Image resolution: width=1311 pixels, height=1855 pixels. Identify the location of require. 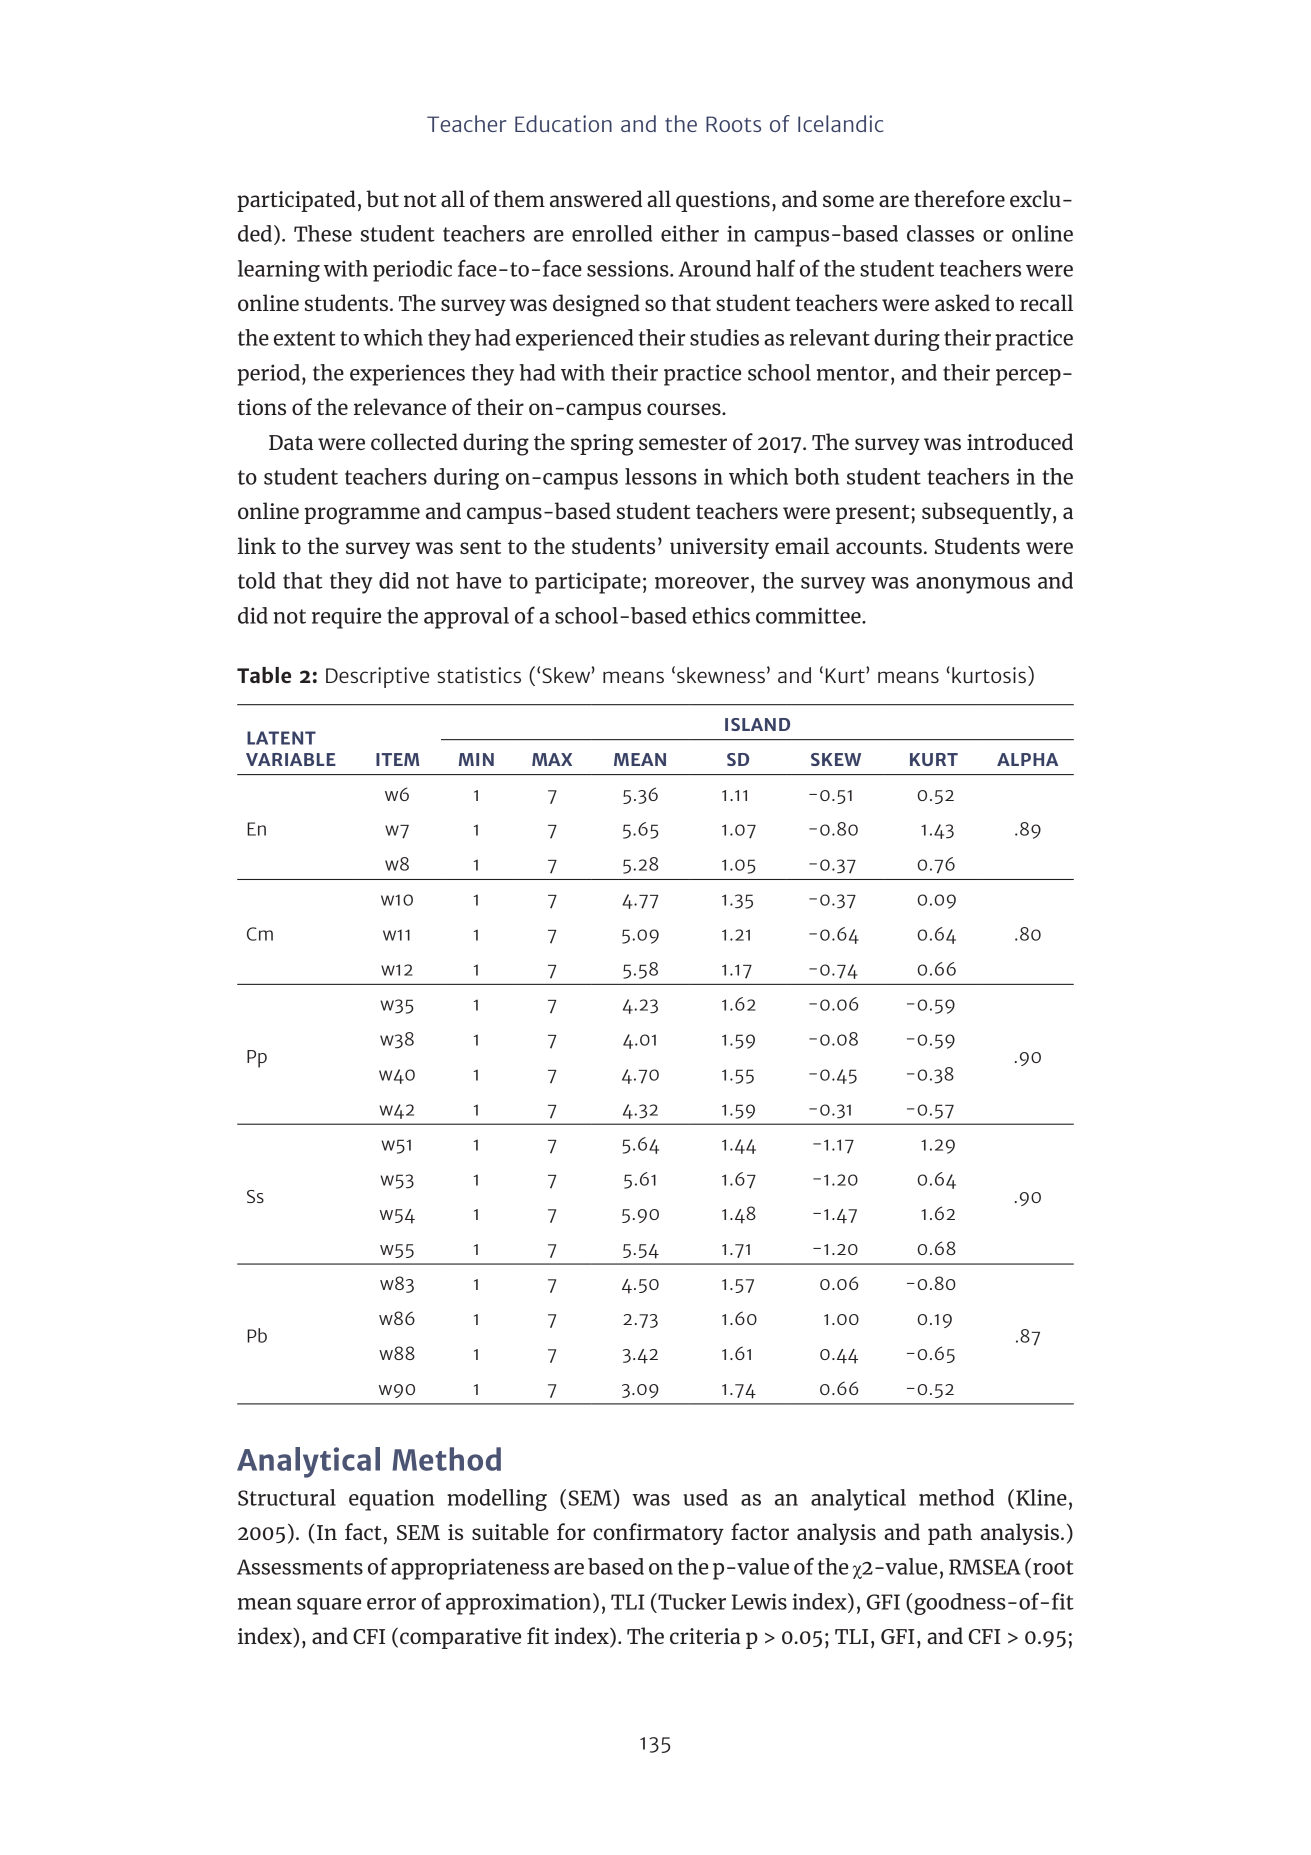
(346, 618).
